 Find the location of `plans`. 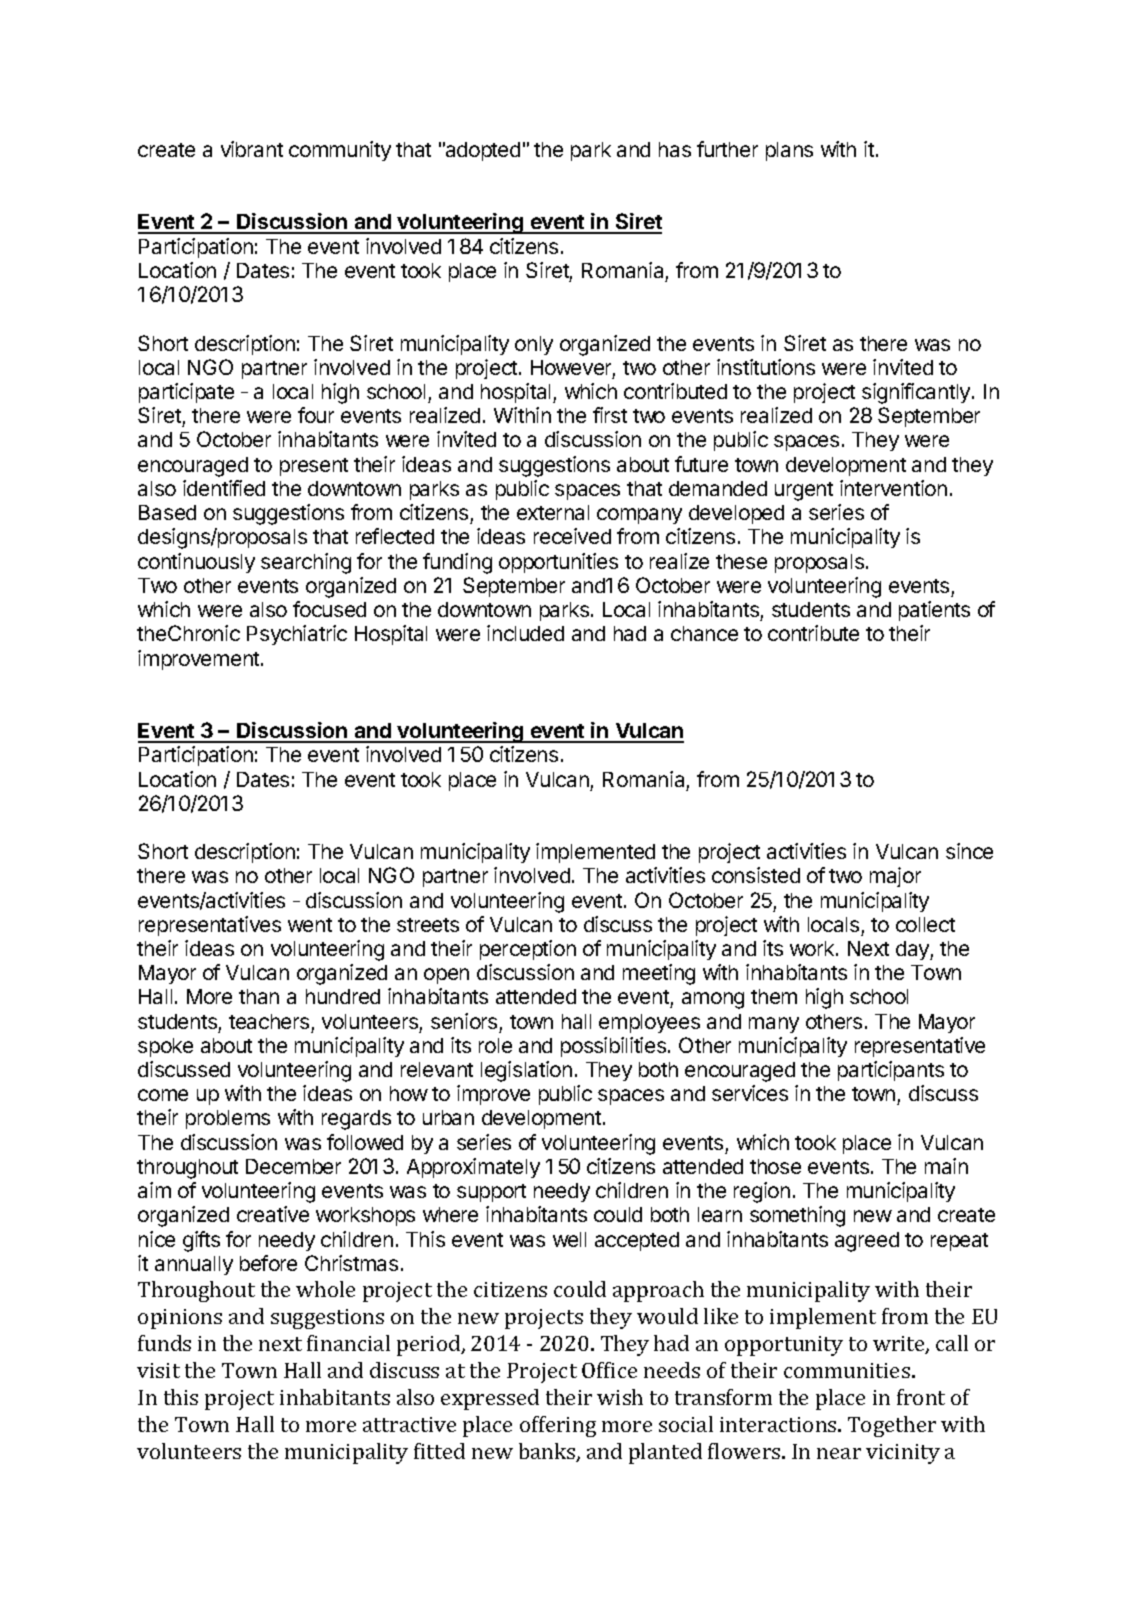

plans is located at coordinates (789, 151).
